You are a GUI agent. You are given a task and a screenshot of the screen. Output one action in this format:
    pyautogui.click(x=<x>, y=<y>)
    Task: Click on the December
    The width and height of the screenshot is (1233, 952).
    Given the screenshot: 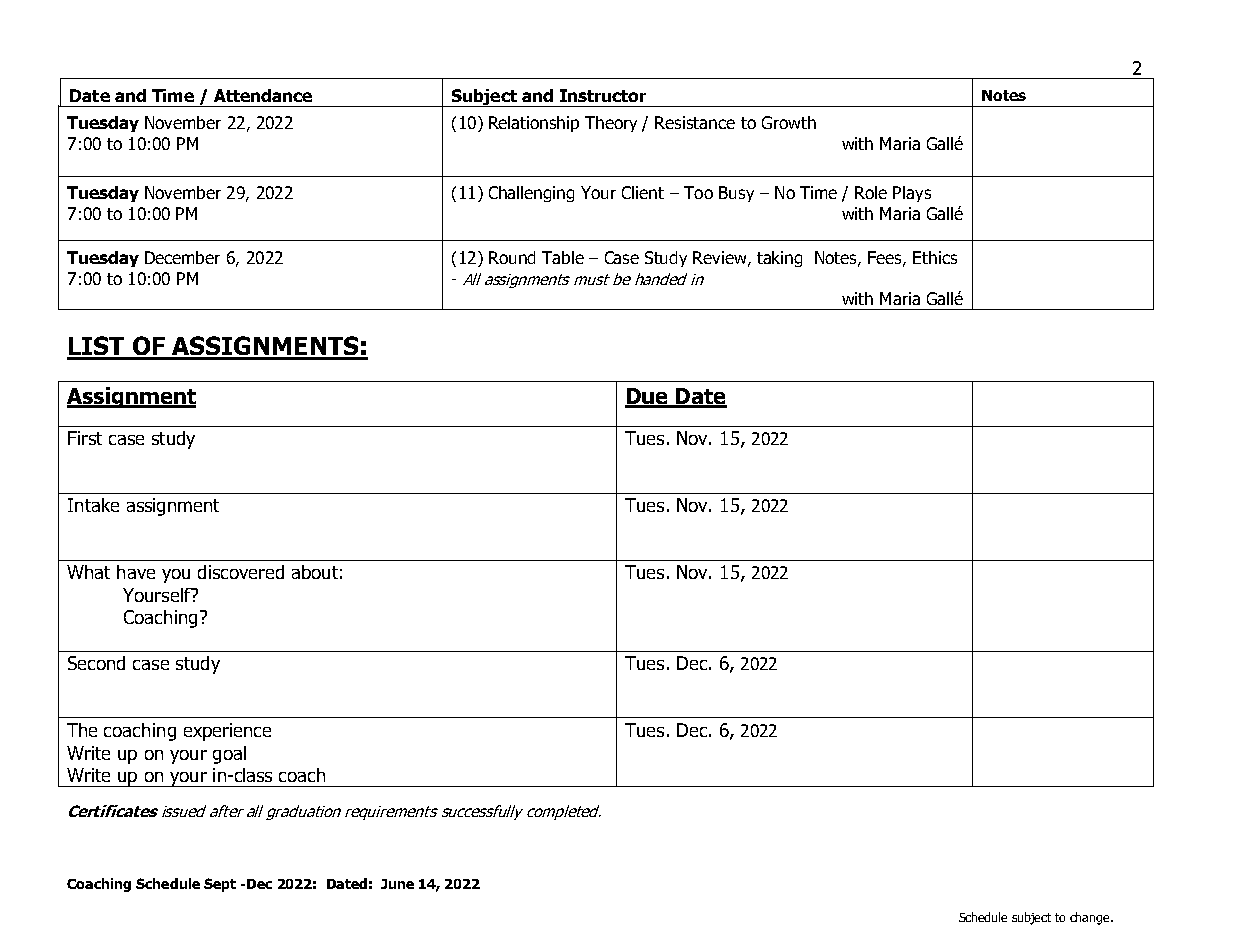 What is the action you would take?
    pyautogui.click(x=182, y=257)
